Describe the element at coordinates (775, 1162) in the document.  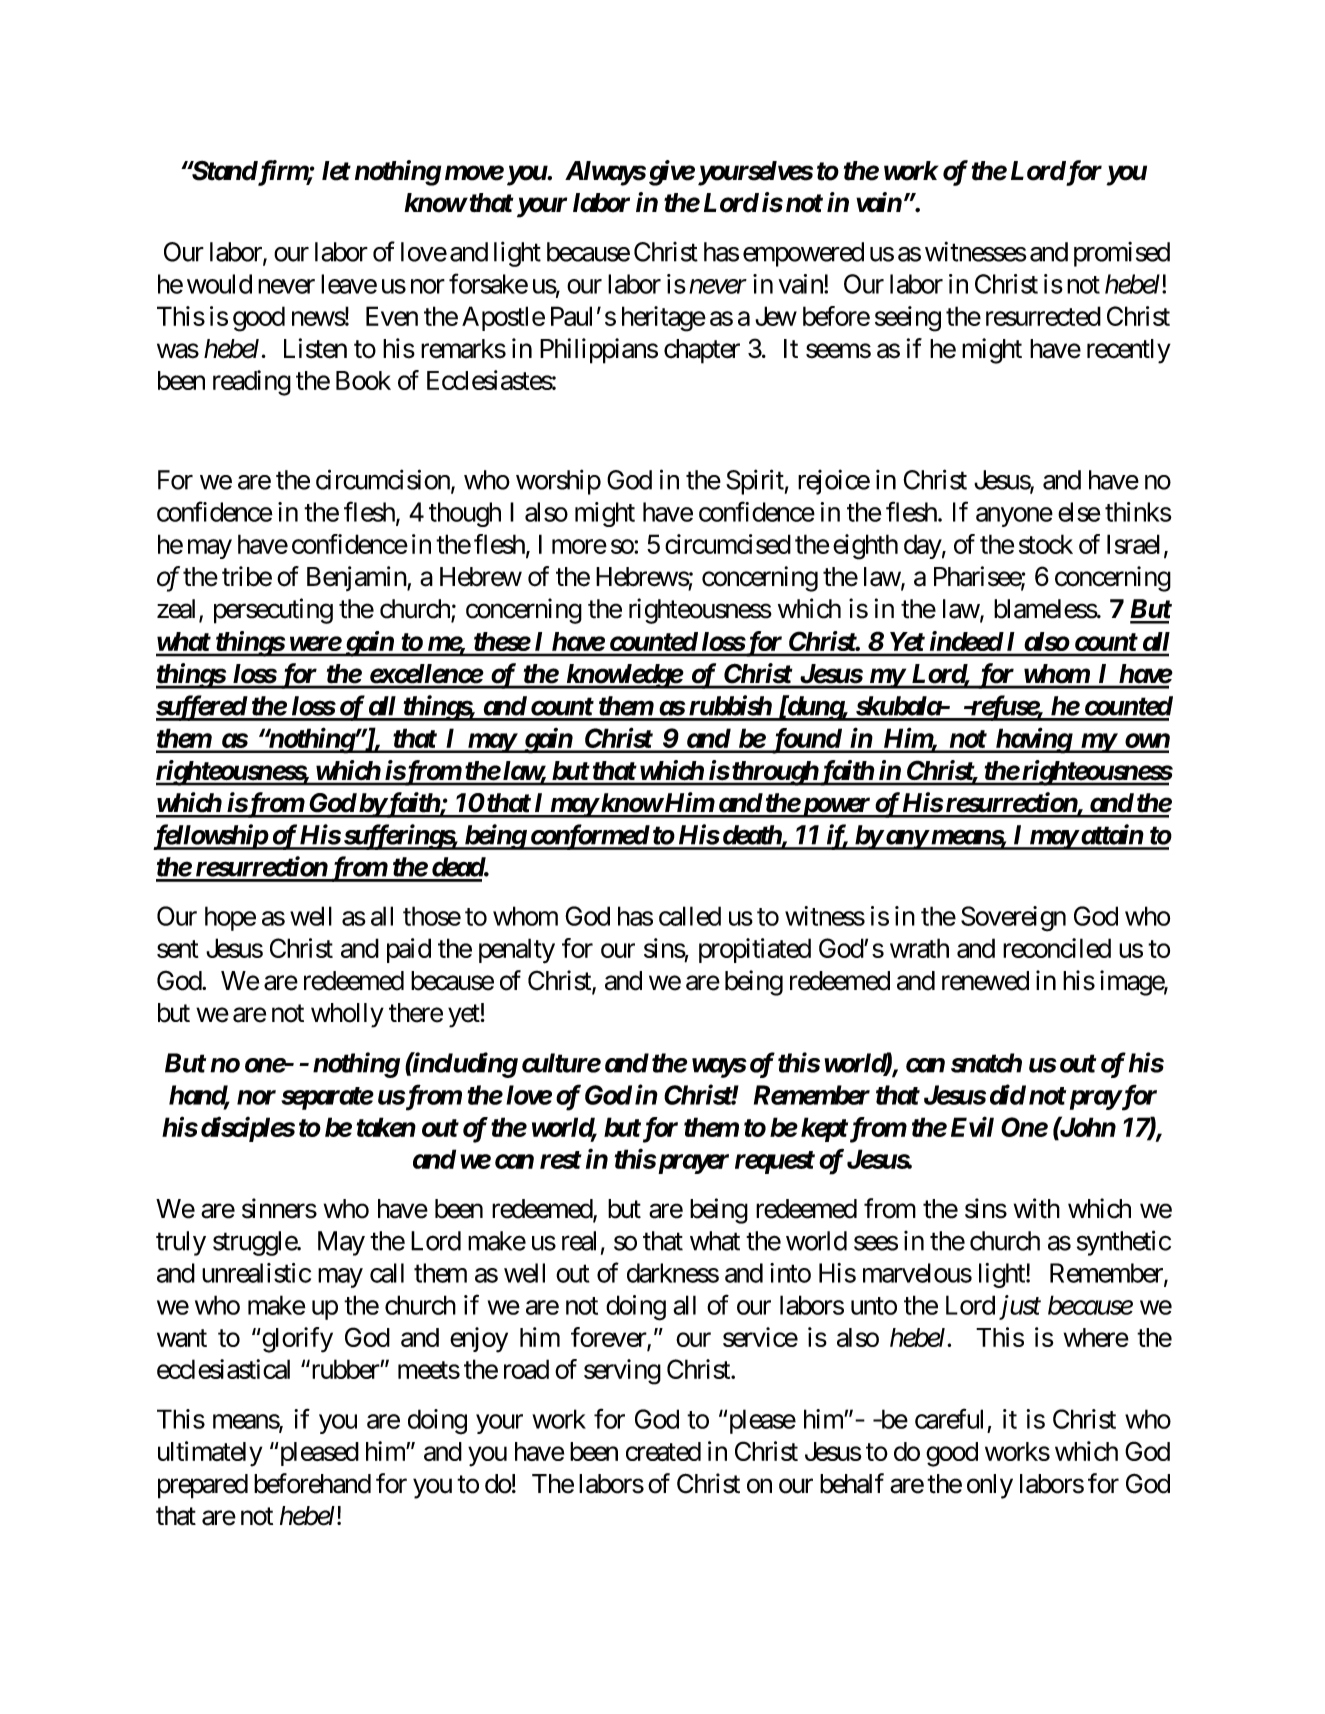
I see `request` at that location.
